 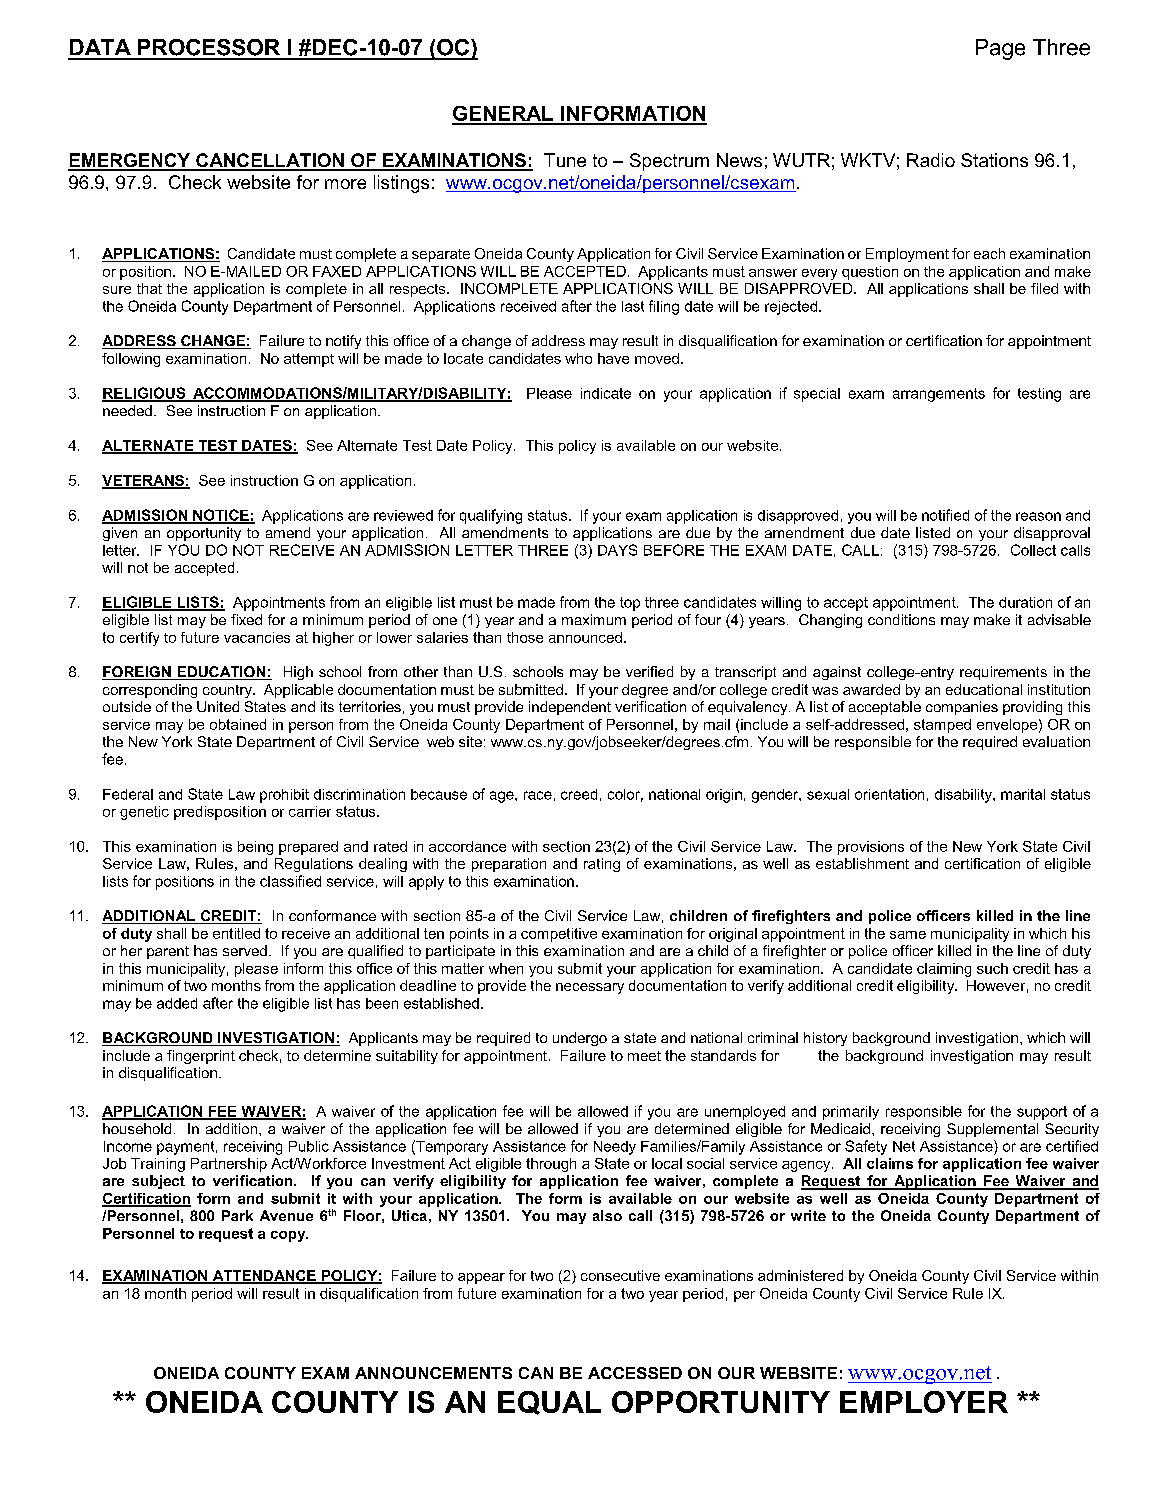 What do you see at coordinates (264, 1277) in the screenshot?
I see `ATTENDANCE` at bounding box center [264, 1277].
